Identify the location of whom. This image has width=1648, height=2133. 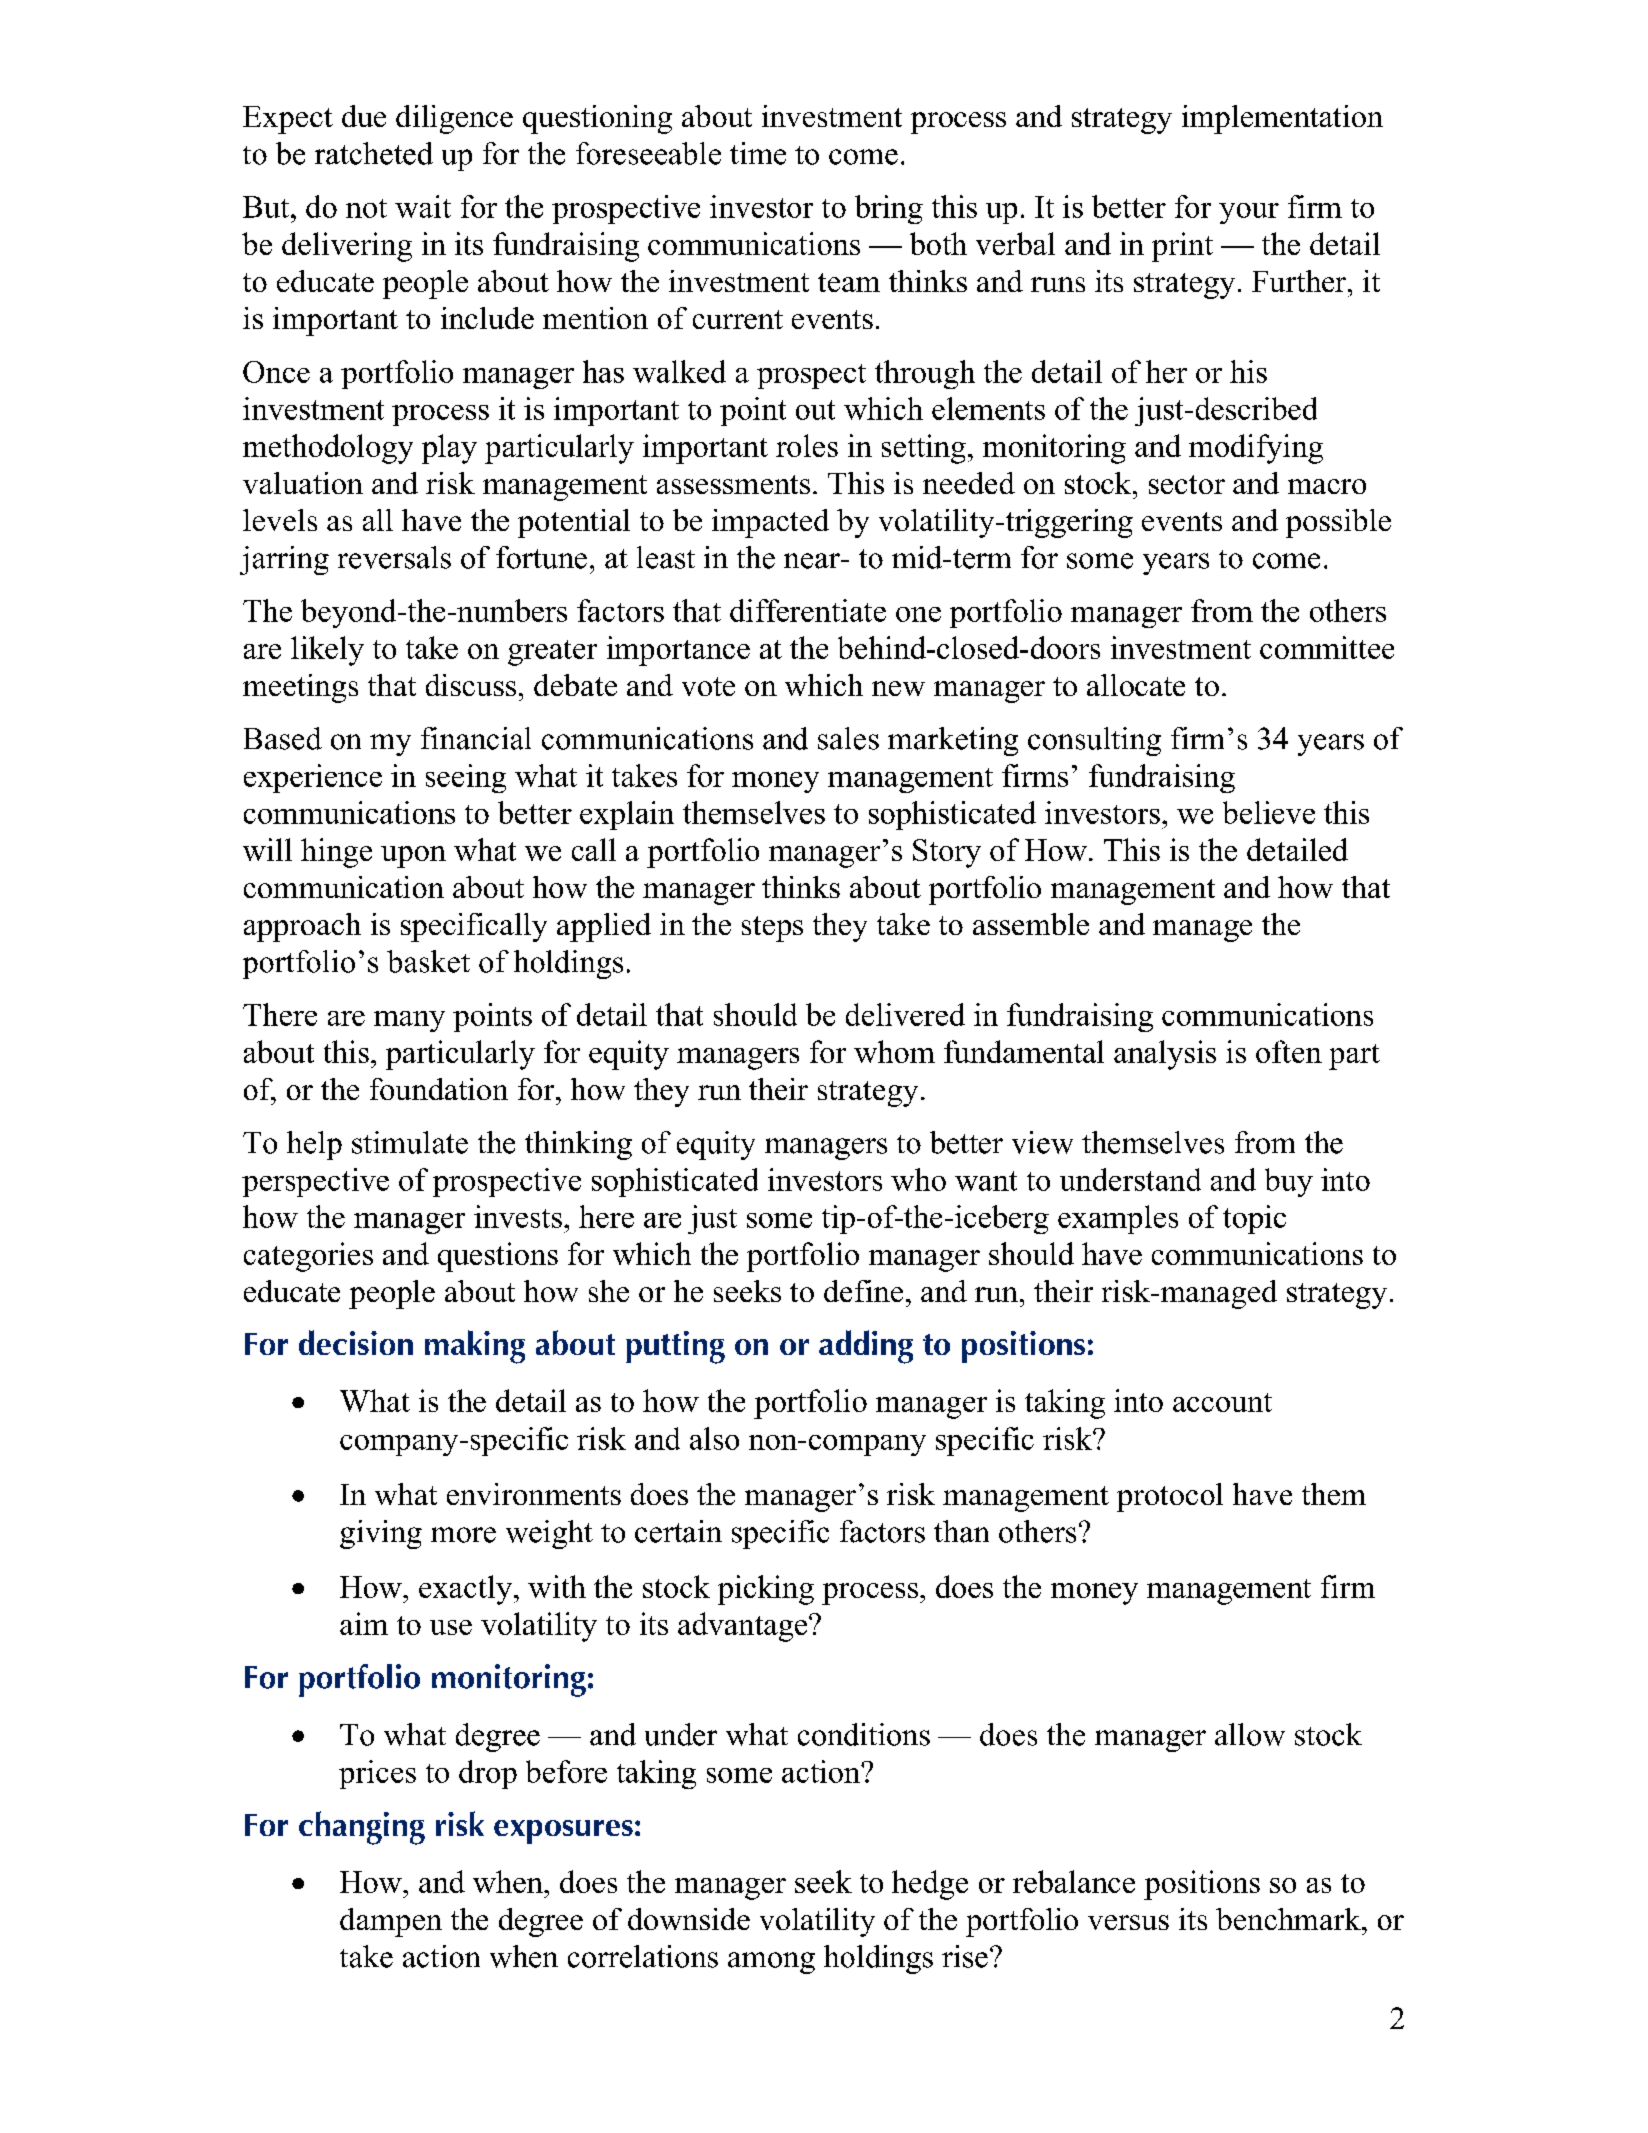
(894, 1051).
